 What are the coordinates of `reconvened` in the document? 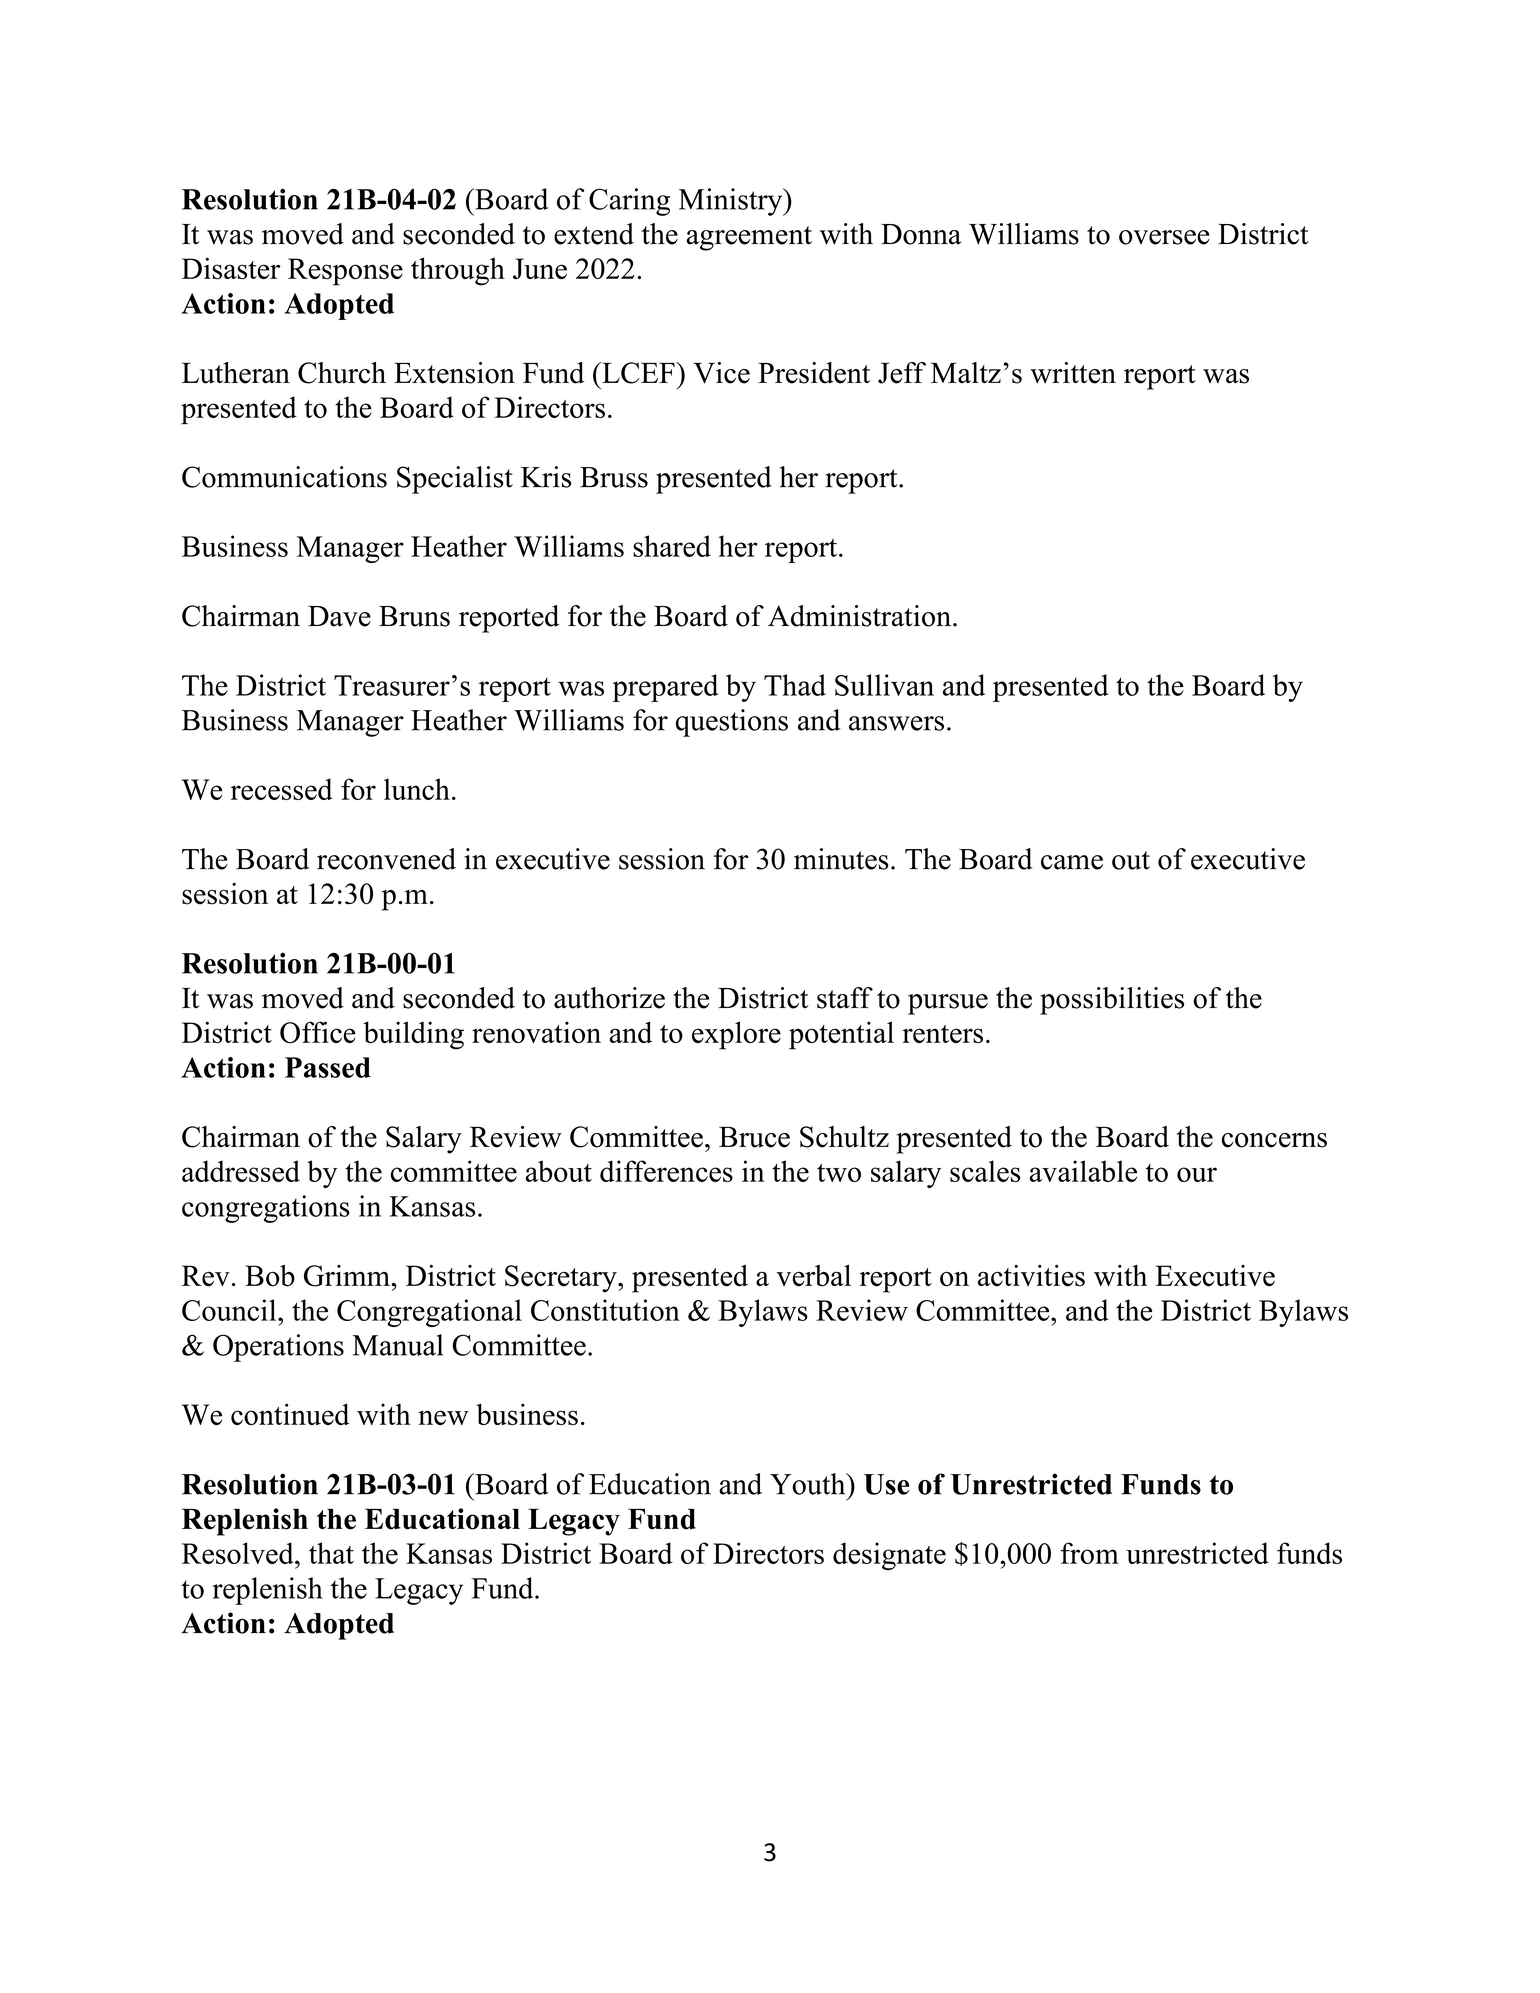 It's located at (386, 859).
